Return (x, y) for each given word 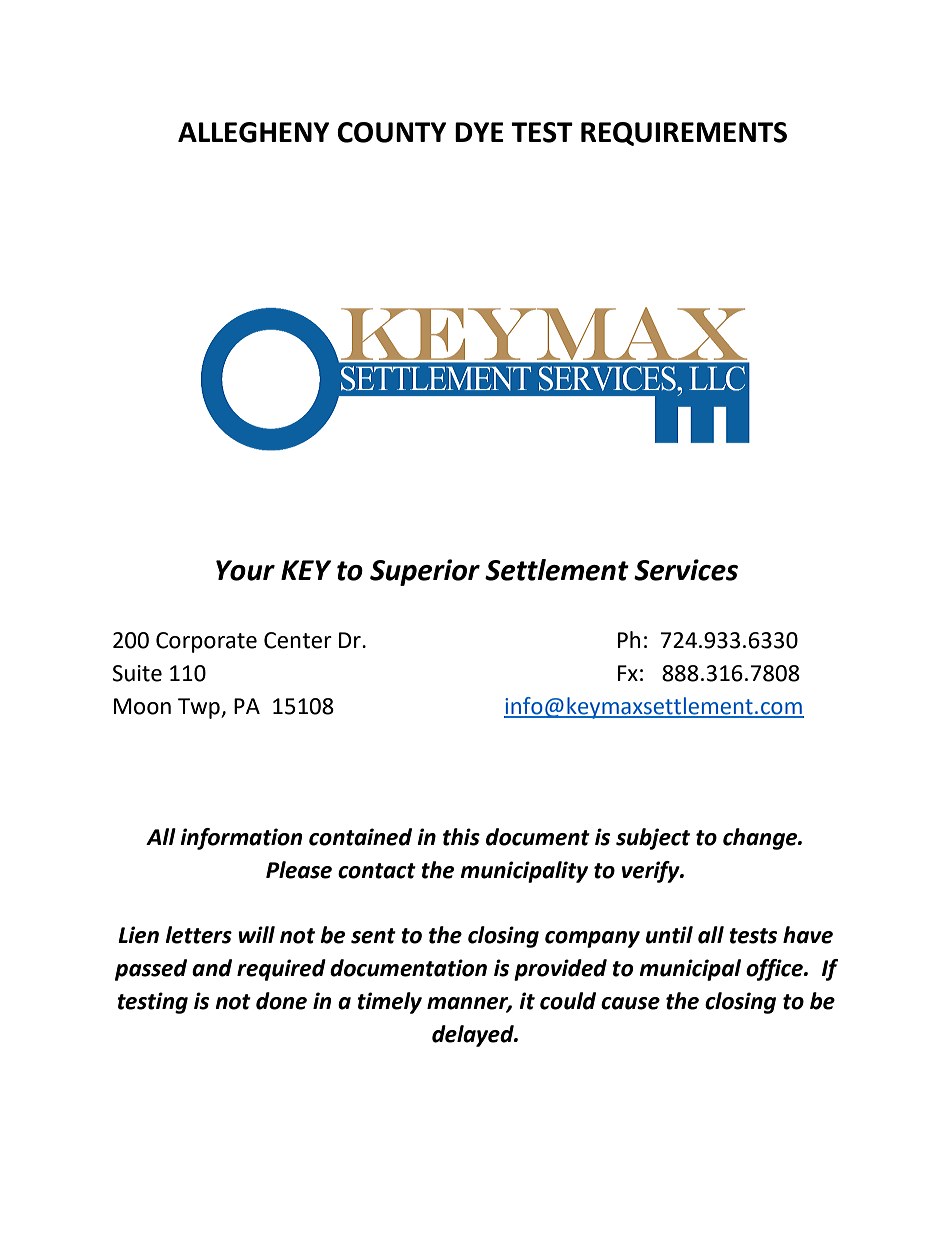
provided (560, 970)
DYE (479, 132)
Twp (200, 708)
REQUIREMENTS (684, 134)
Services (686, 570)
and (212, 968)
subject (653, 839)
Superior (425, 572)
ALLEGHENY (254, 132)
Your (245, 570)
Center (298, 640)
